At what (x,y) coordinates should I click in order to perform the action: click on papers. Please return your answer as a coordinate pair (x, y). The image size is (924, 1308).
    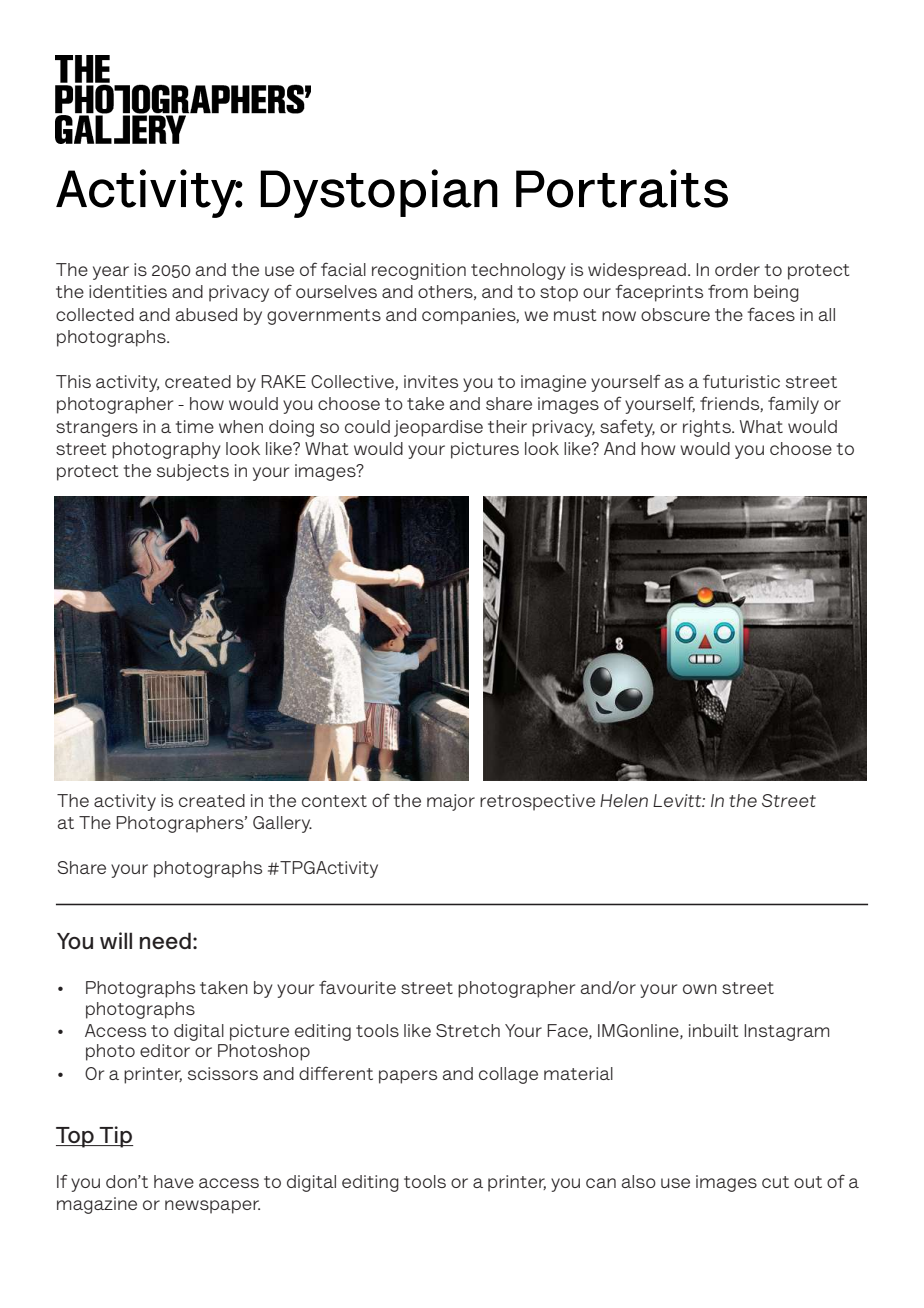
    Looking at the image, I should click on (408, 1077).
